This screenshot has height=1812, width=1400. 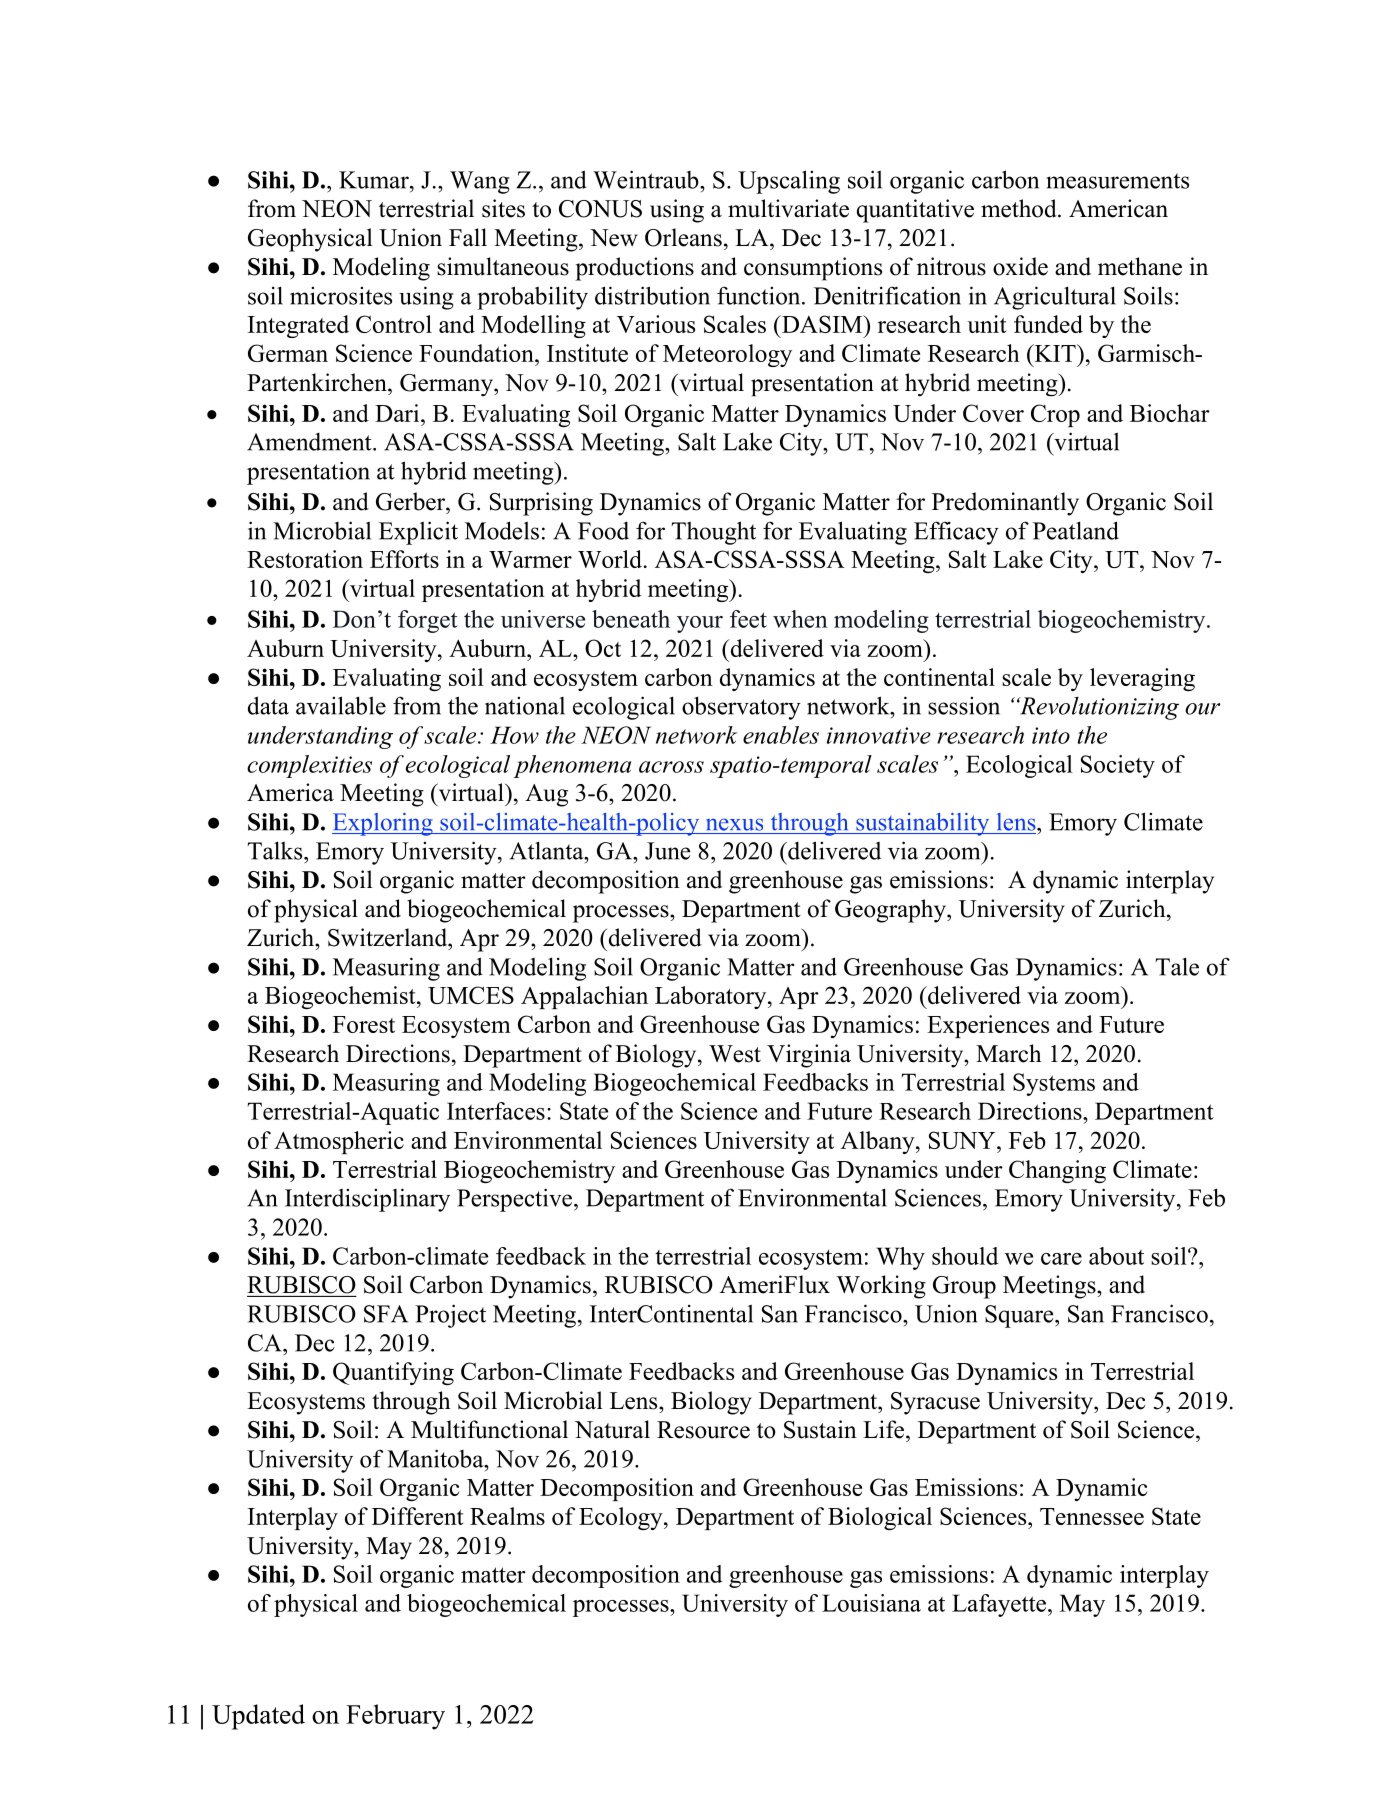 I want to click on March, so click(x=1009, y=1053).
